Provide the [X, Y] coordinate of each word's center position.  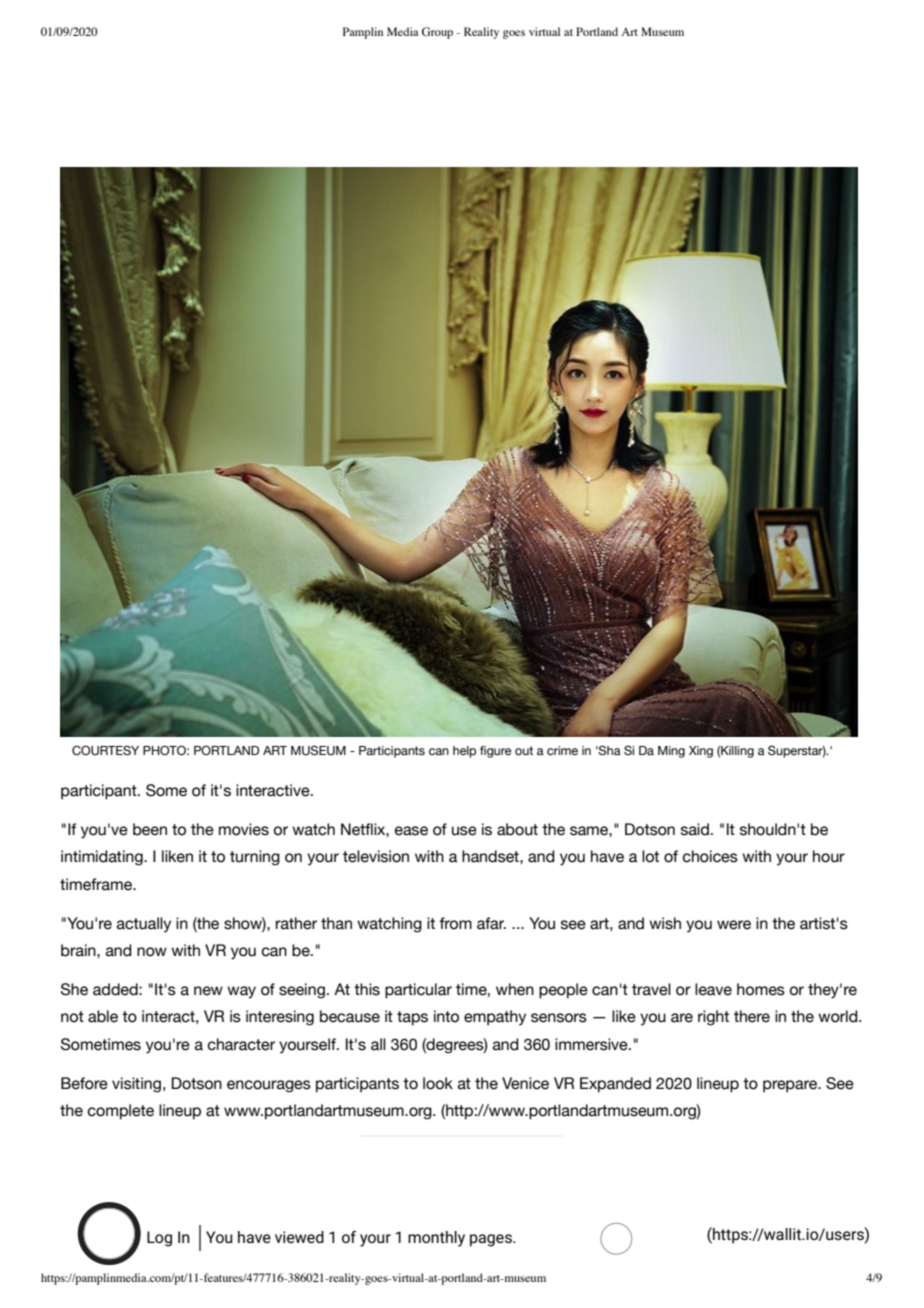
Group [437, 33]
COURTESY [105, 750]
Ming [671, 752]
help [464, 752]
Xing [701, 752]
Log [159, 1239]
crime [562, 751]
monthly [436, 1239]
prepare [791, 1086]
